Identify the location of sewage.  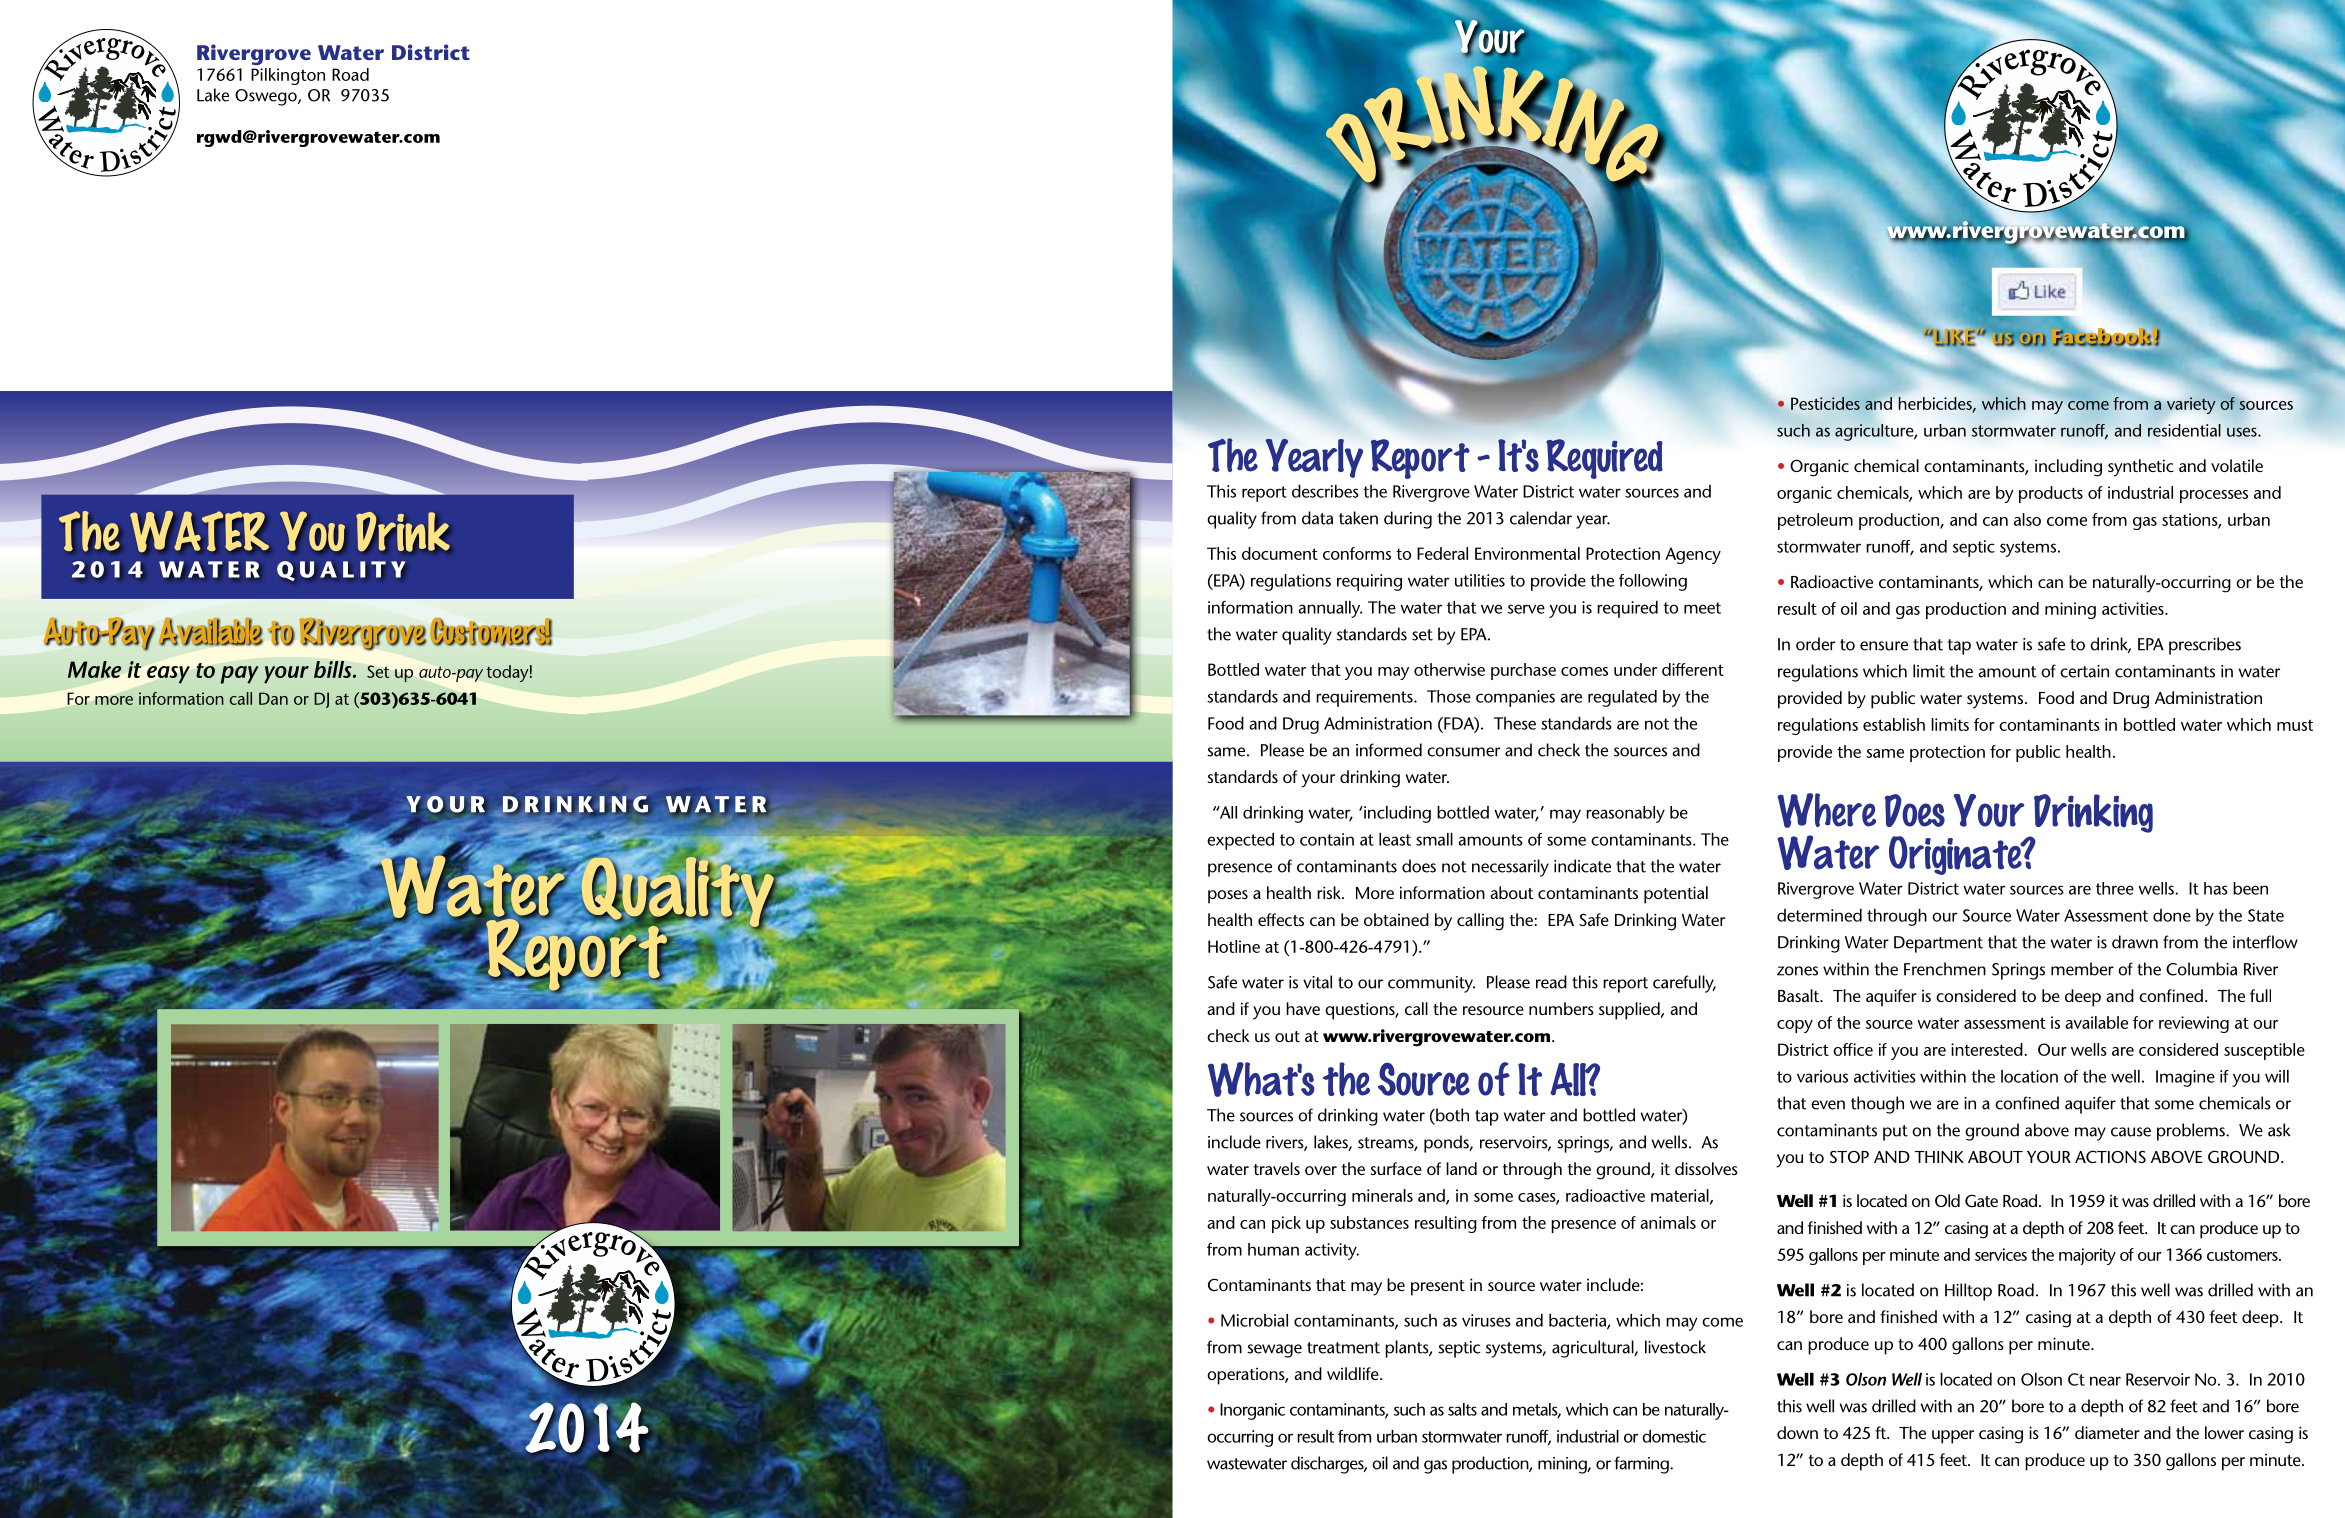
(1274, 1351).
